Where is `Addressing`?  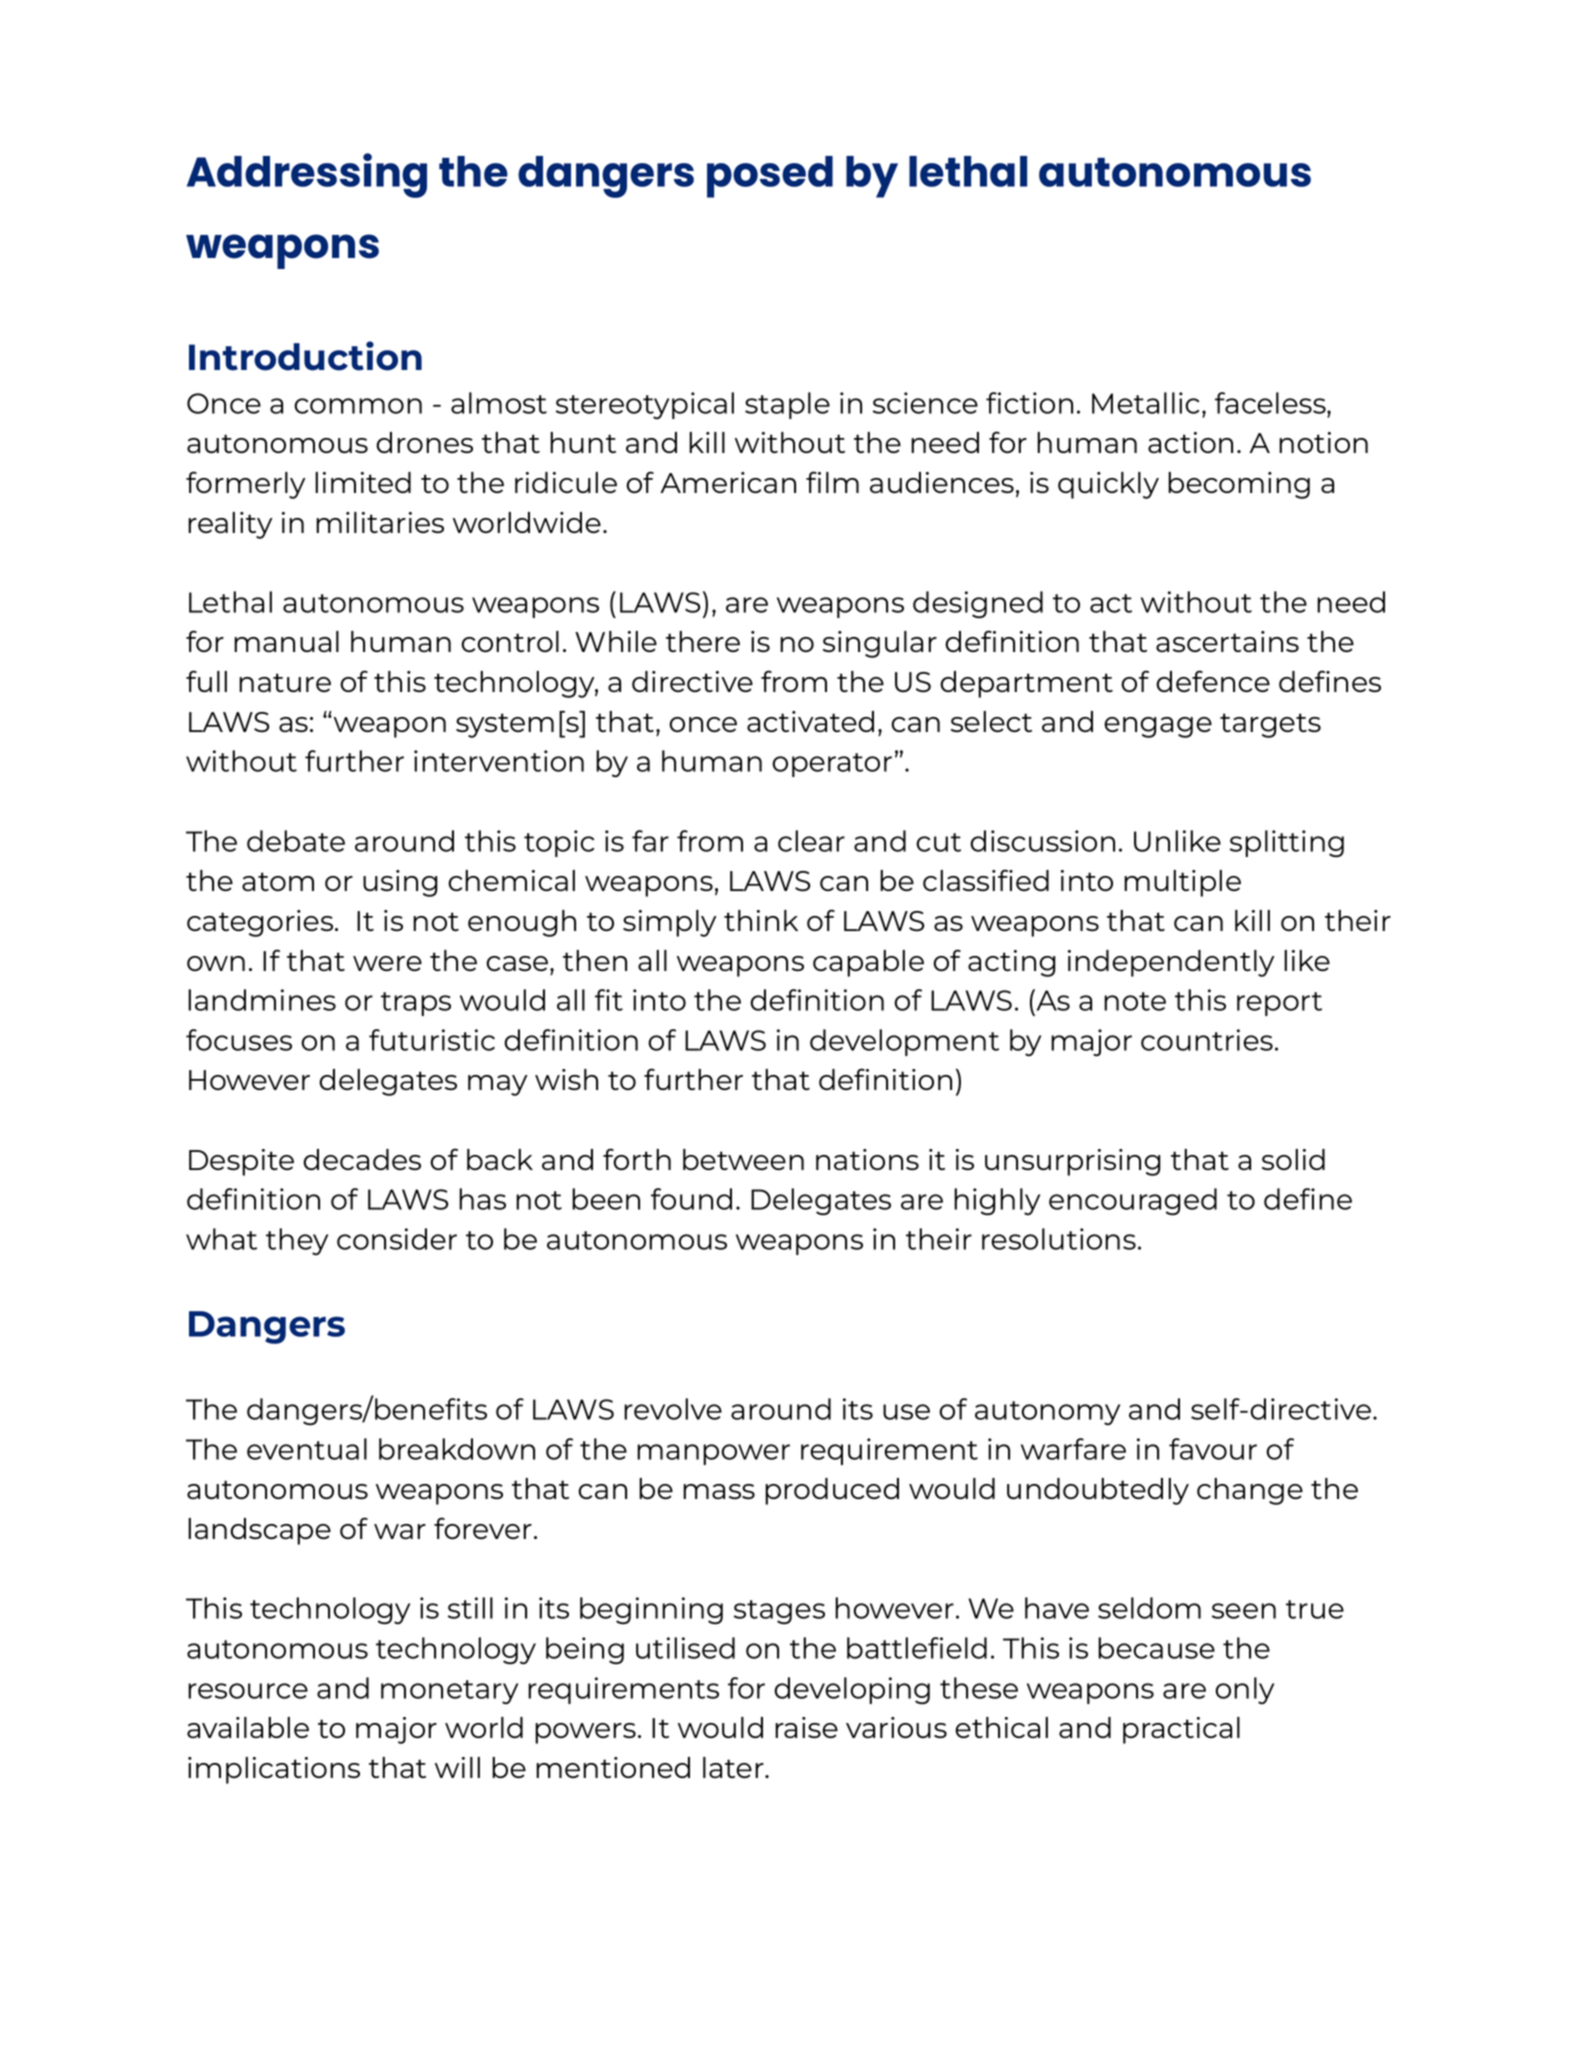 Addressing is located at coordinates (307, 175).
